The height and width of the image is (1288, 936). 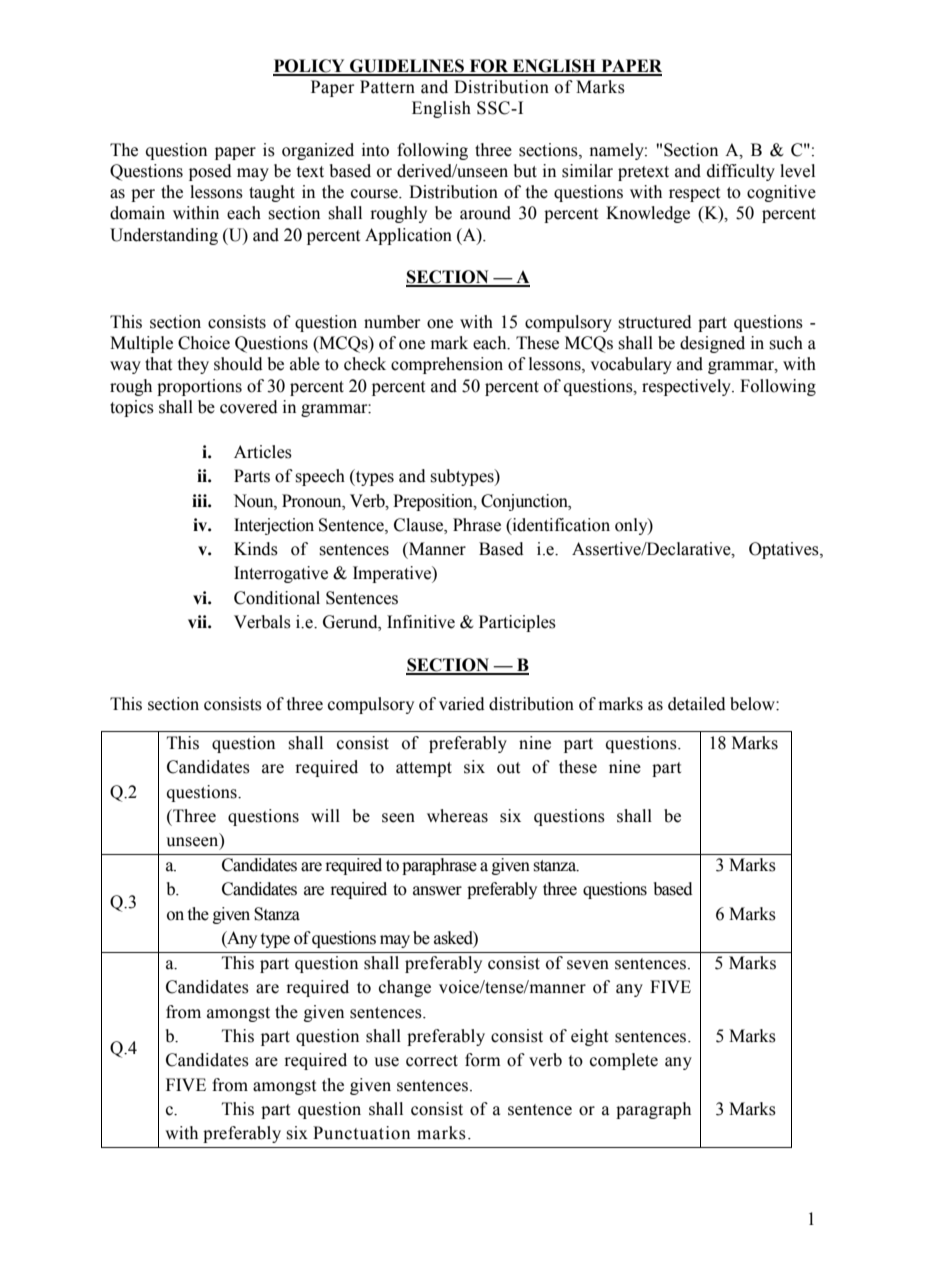 I want to click on Punctuation, so click(x=361, y=1133).
